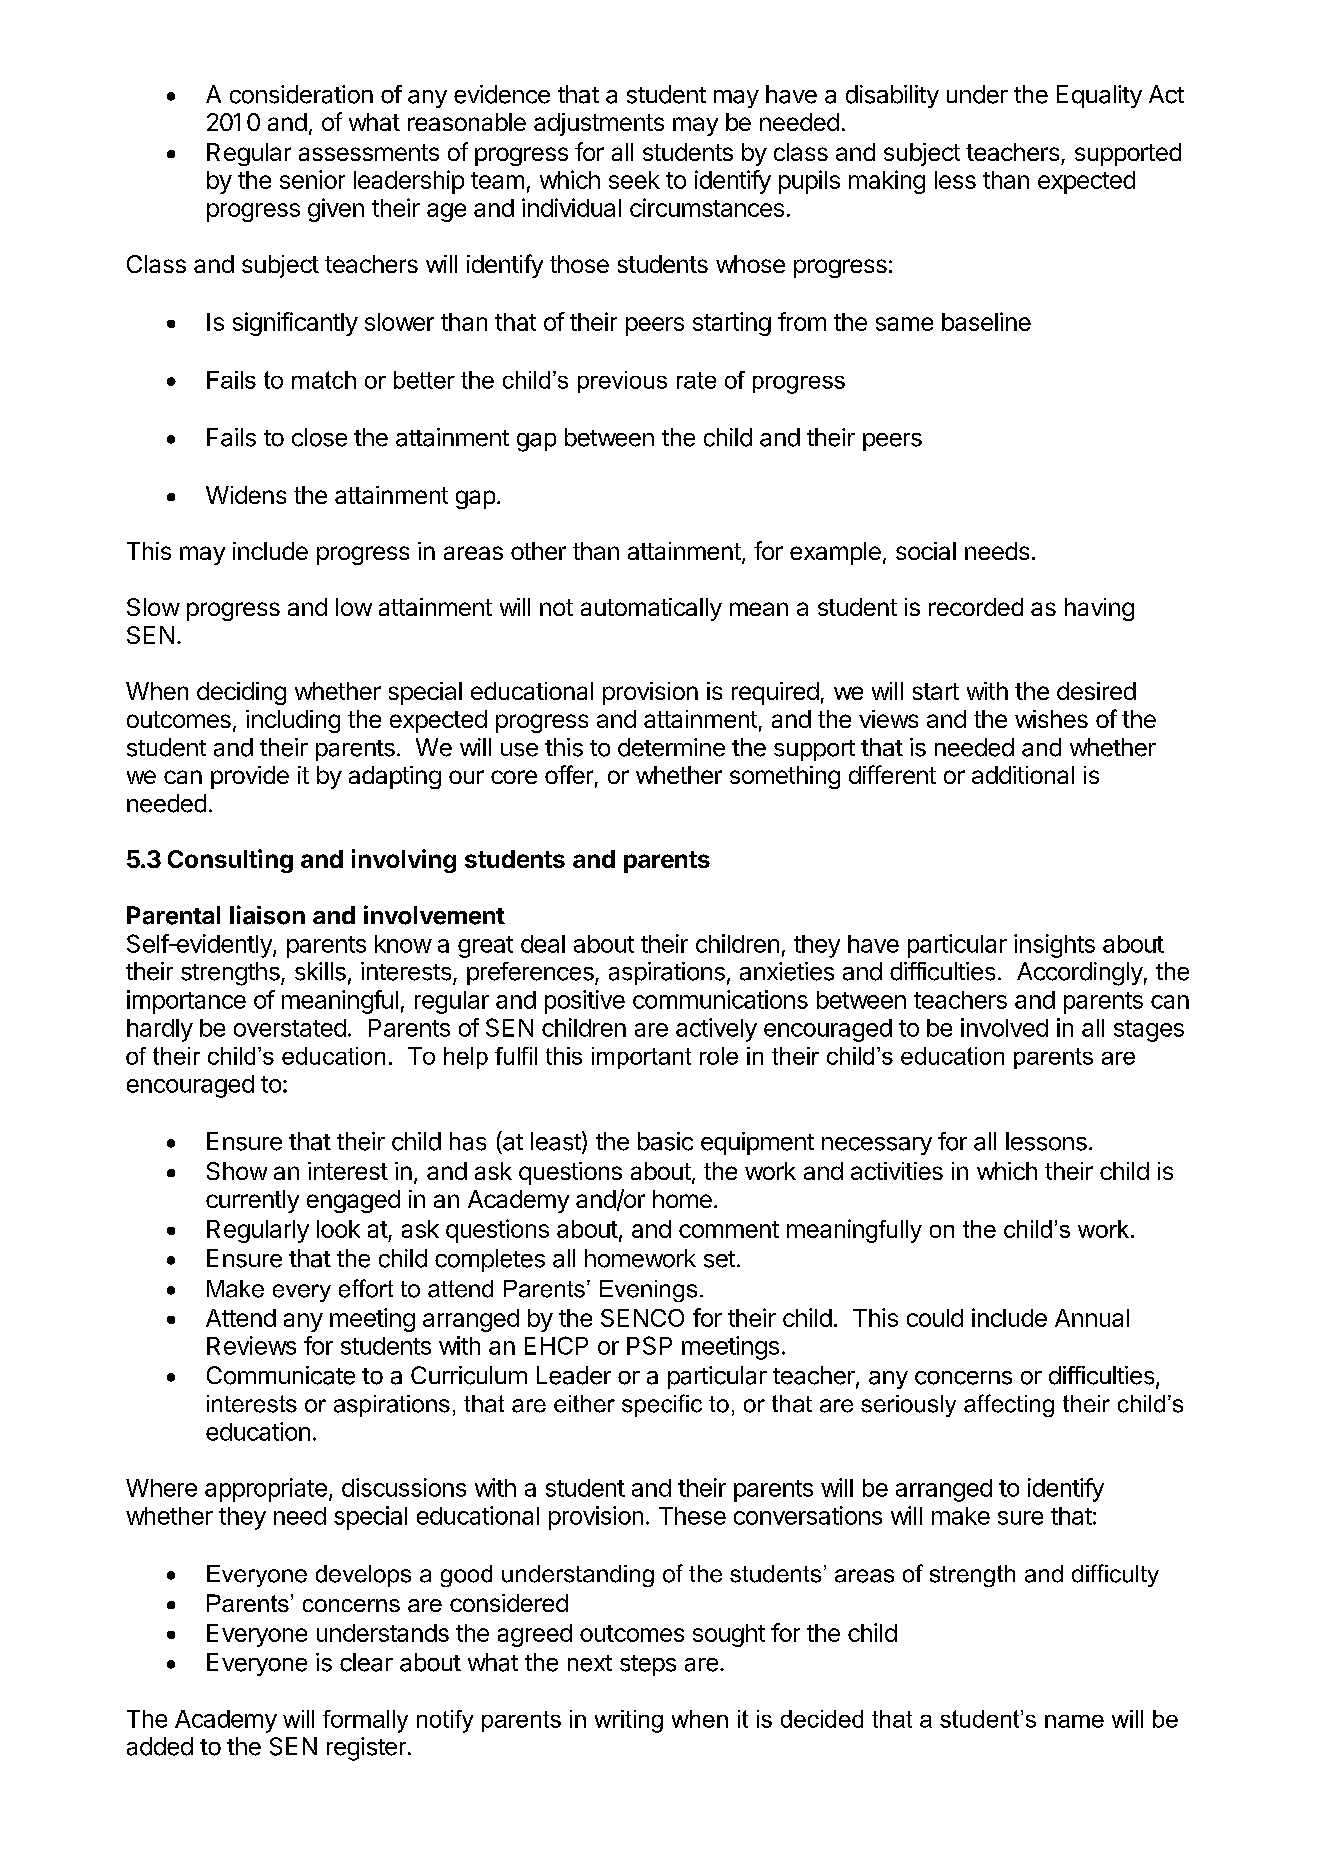 Image resolution: width=1318 pixels, height=1866 pixels. What do you see at coordinates (250, 777) in the image?
I see `provide` at bounding box center [250, 777].
